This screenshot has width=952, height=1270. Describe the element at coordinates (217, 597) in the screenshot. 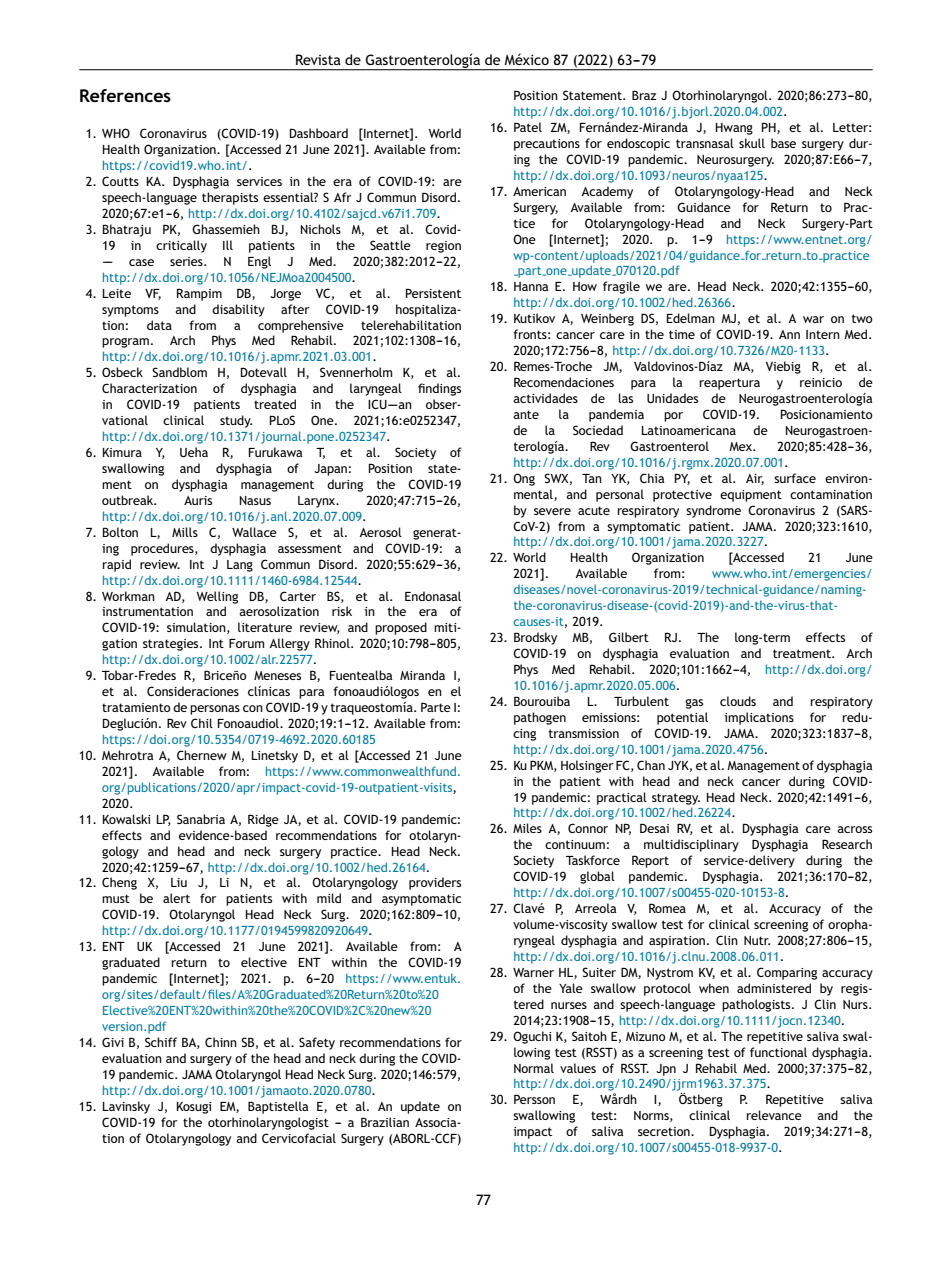

I see `Welling` at that location.
